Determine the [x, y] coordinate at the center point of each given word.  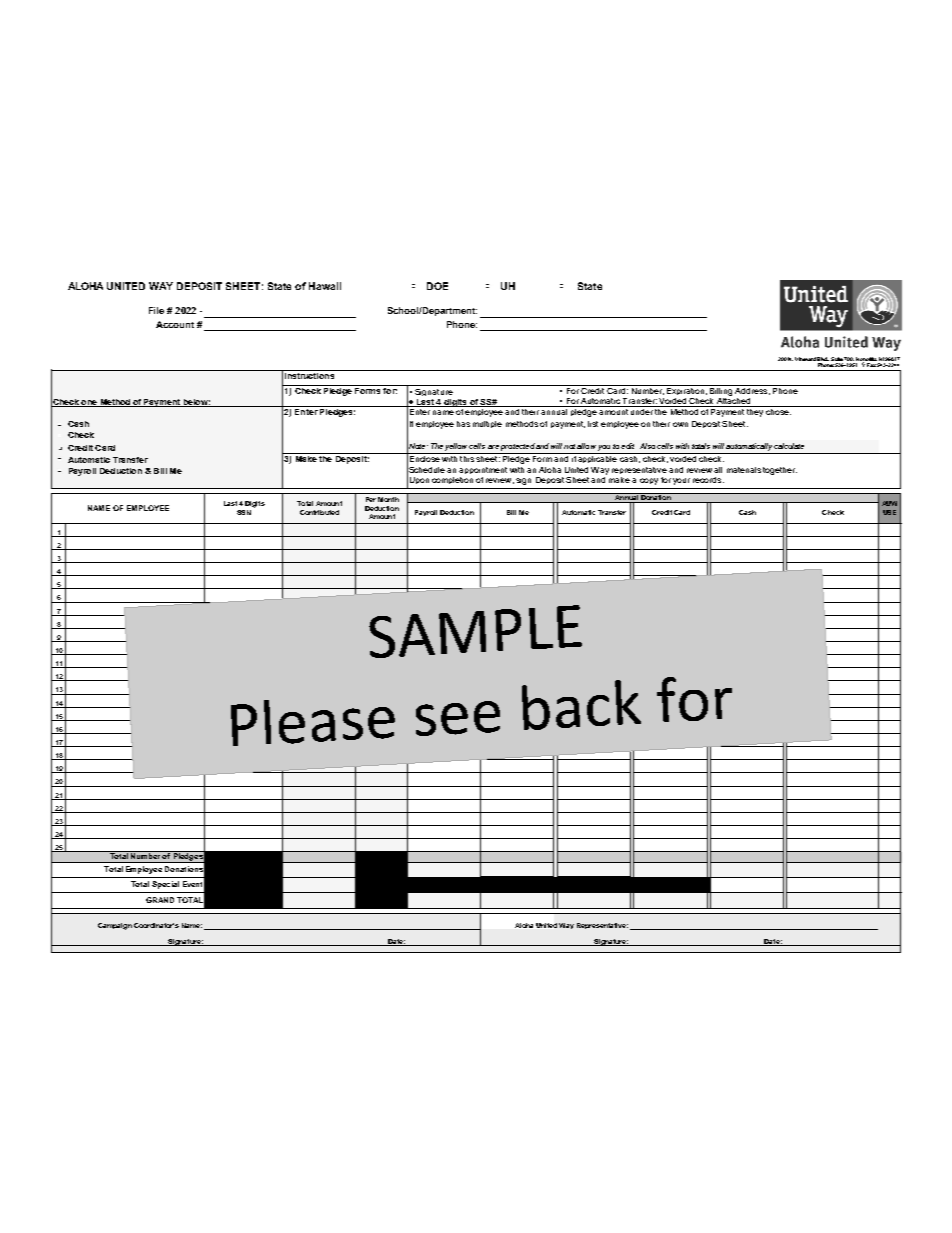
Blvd [823, 359]
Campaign [115, 926]
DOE [437, 286]
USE [889, 512]
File [156, 310]
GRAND [160, 900]
